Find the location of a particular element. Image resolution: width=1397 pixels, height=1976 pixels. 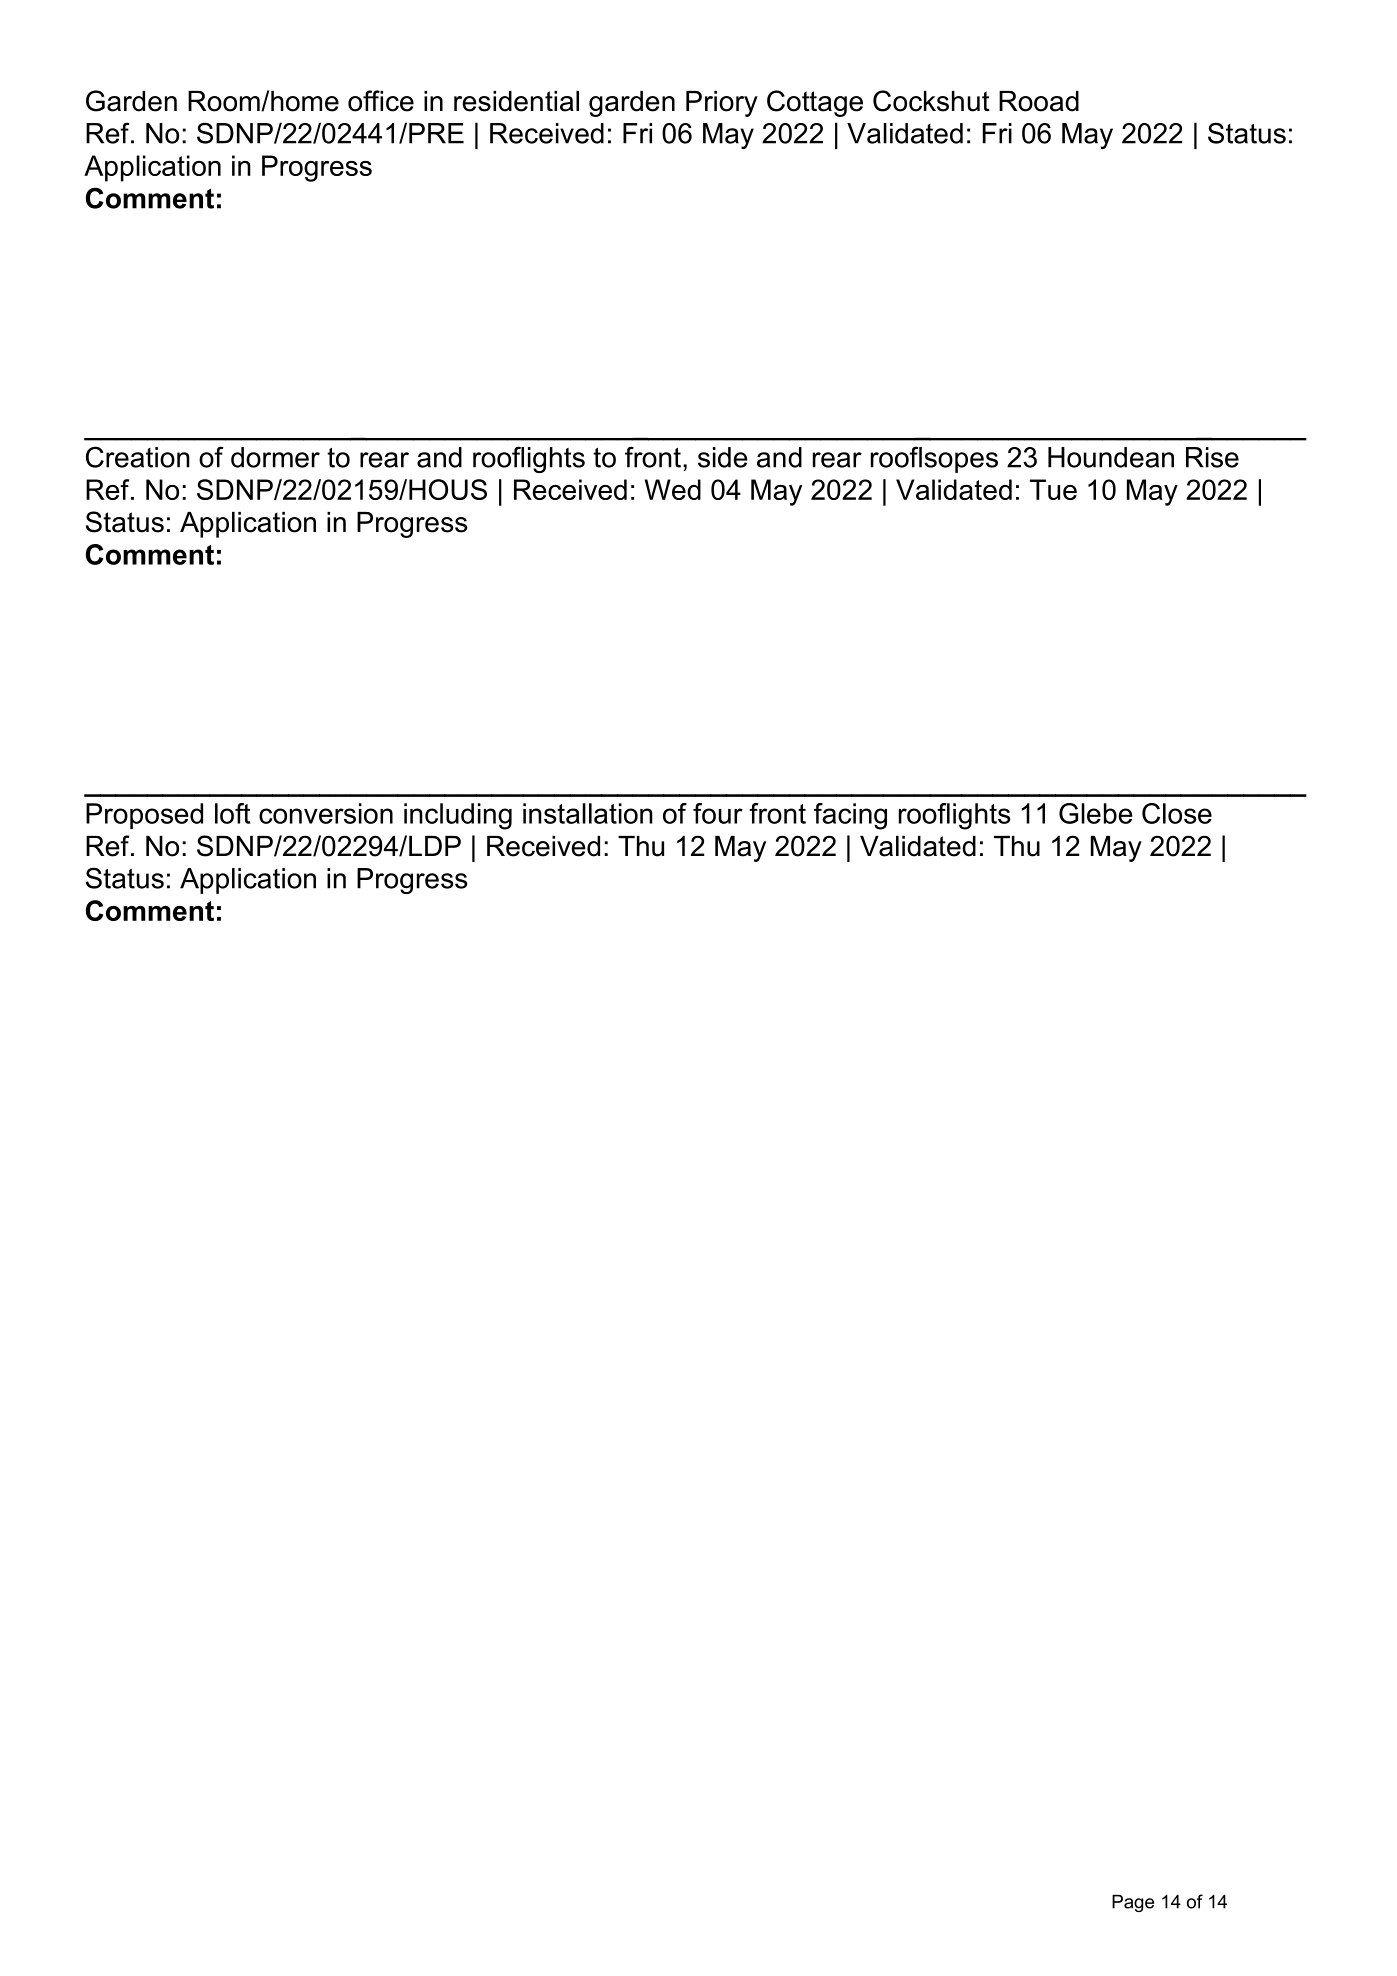

Proposed is located at coordinates (144, 816).
